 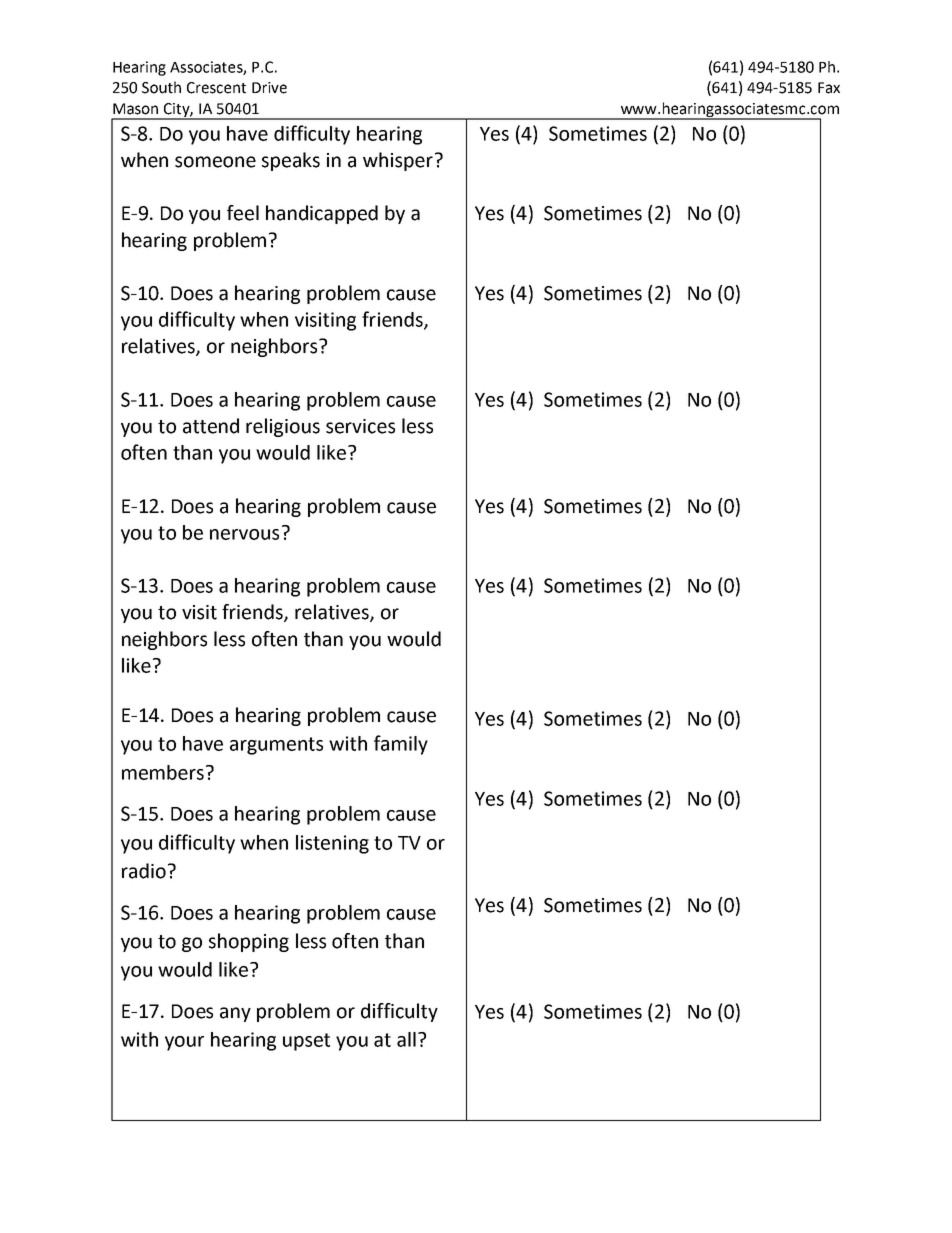 I want to click on family, so click(x=401, y=745).
